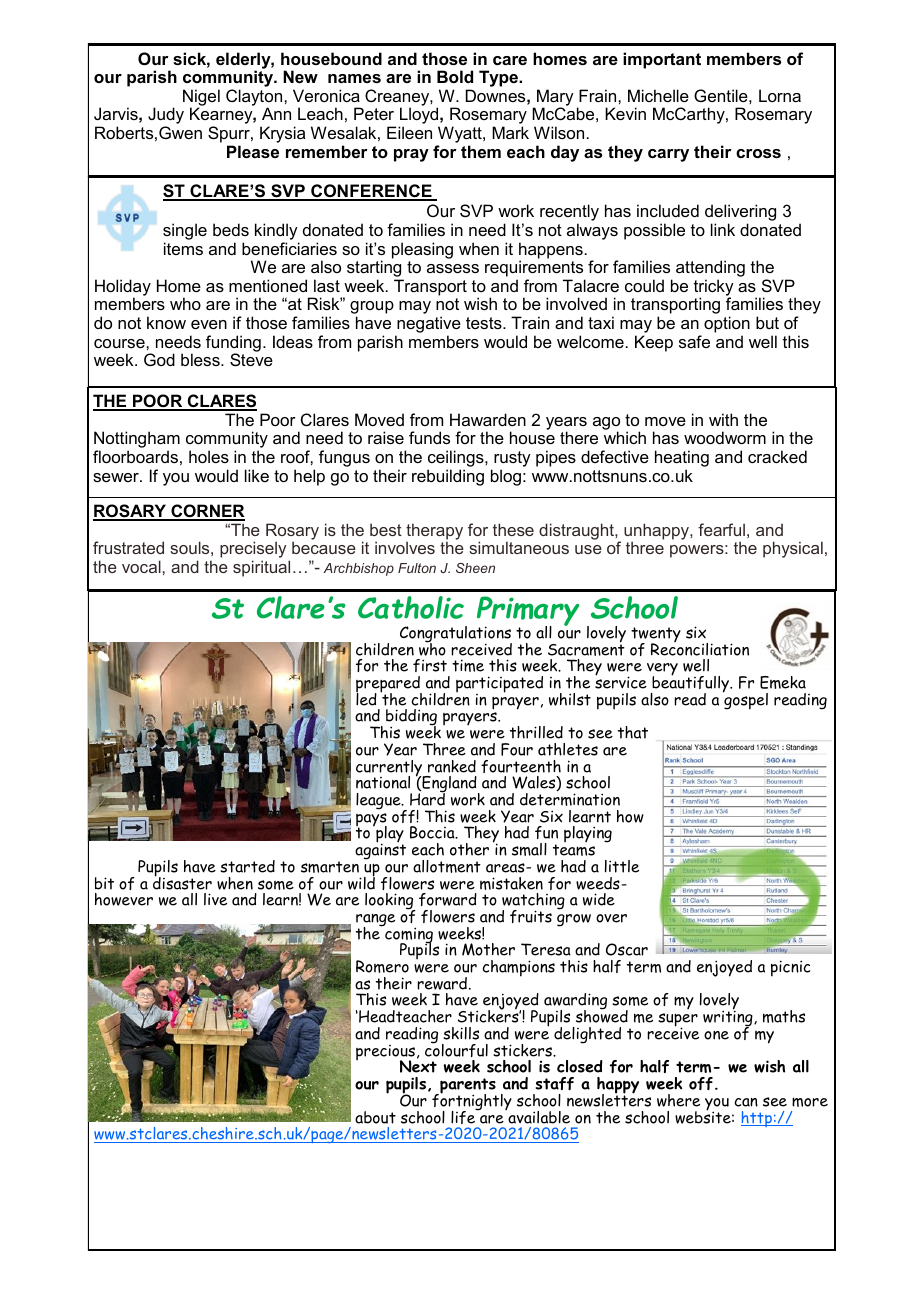 This image has width=924, height=1308. I want to click on parents, so click(467, 1087).
